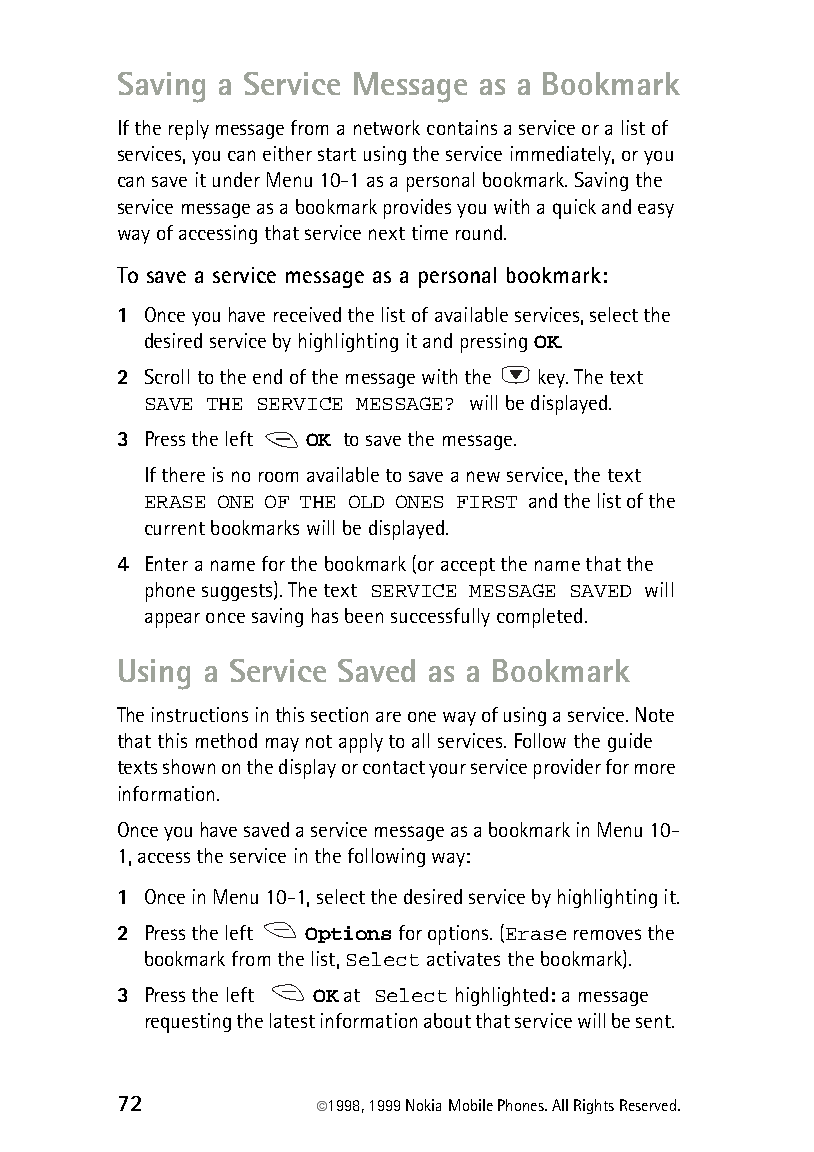  What do you see at coordinates (387, 127) in the screenshot?
I see `network` at bounding box center [387, 127].
